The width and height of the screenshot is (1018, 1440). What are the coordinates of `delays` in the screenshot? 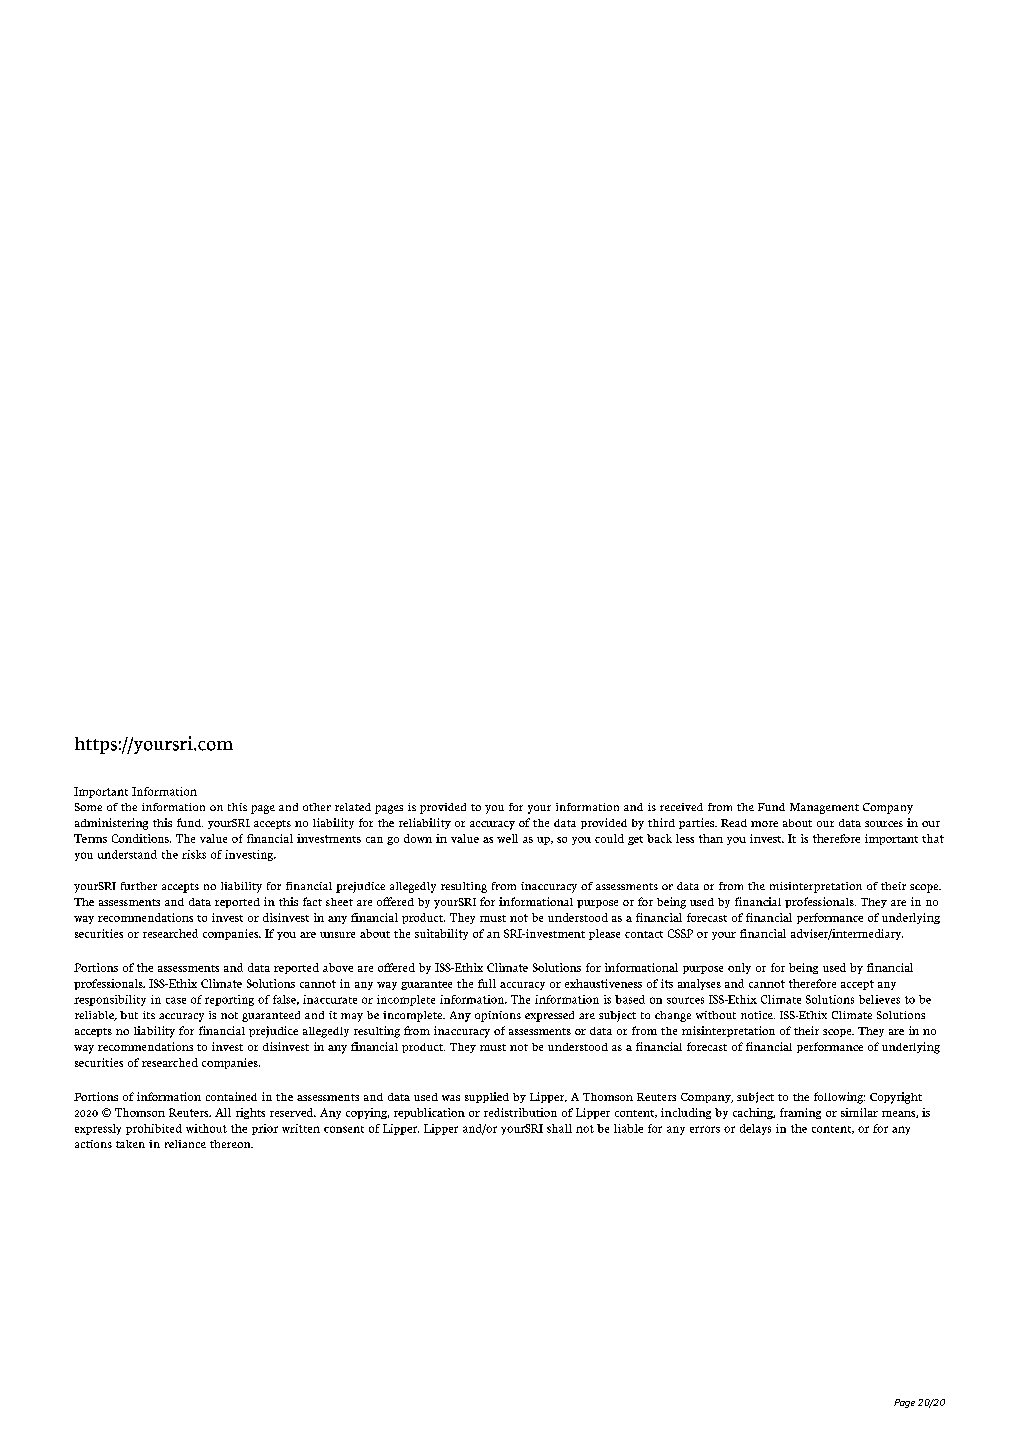 It's located at (755, 1129).
